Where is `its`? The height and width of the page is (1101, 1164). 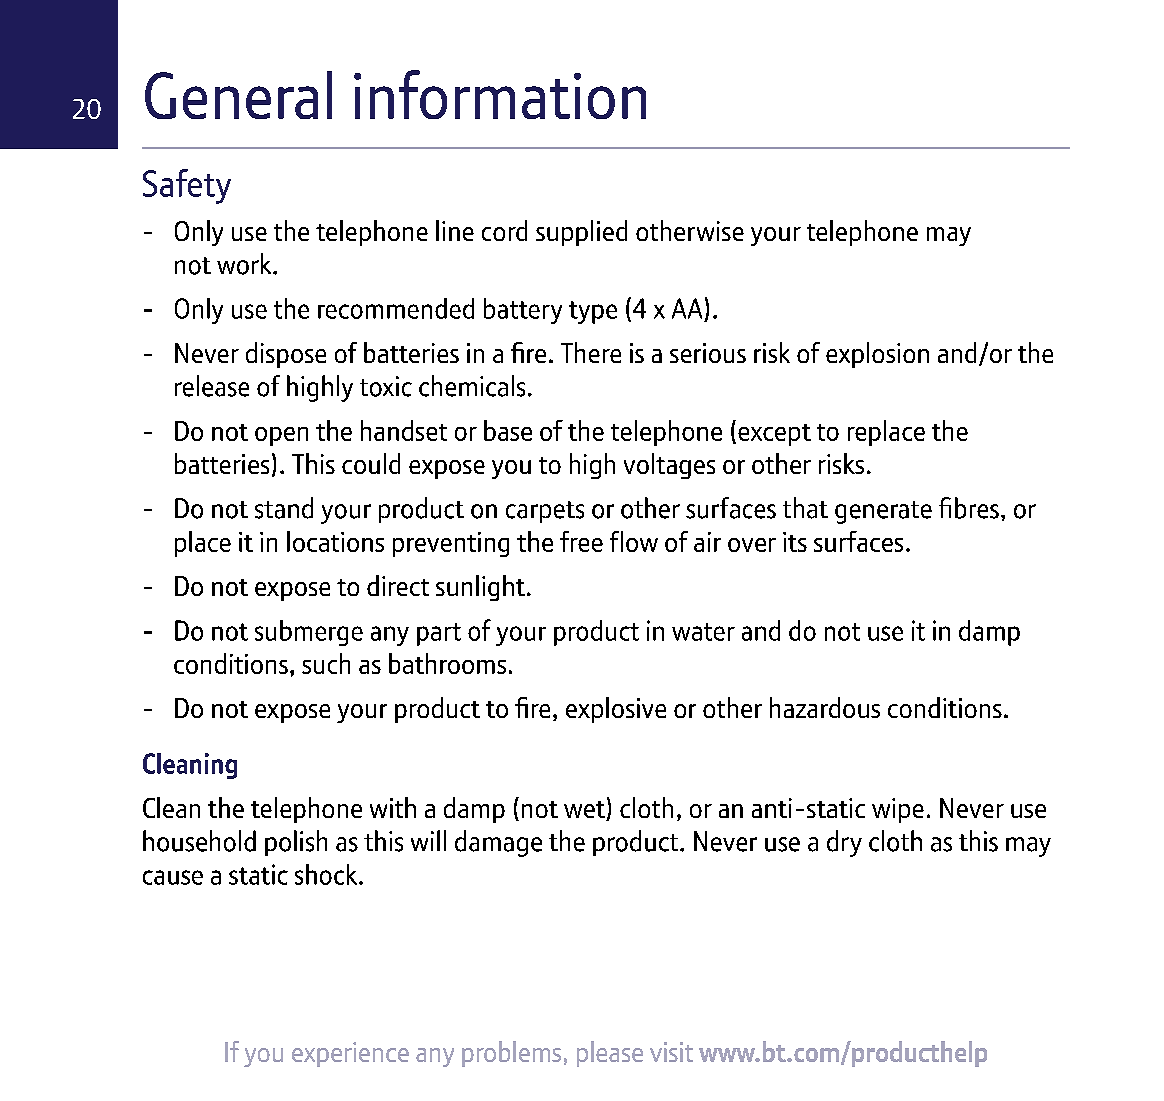
its is located at coordinates (795, 542).
